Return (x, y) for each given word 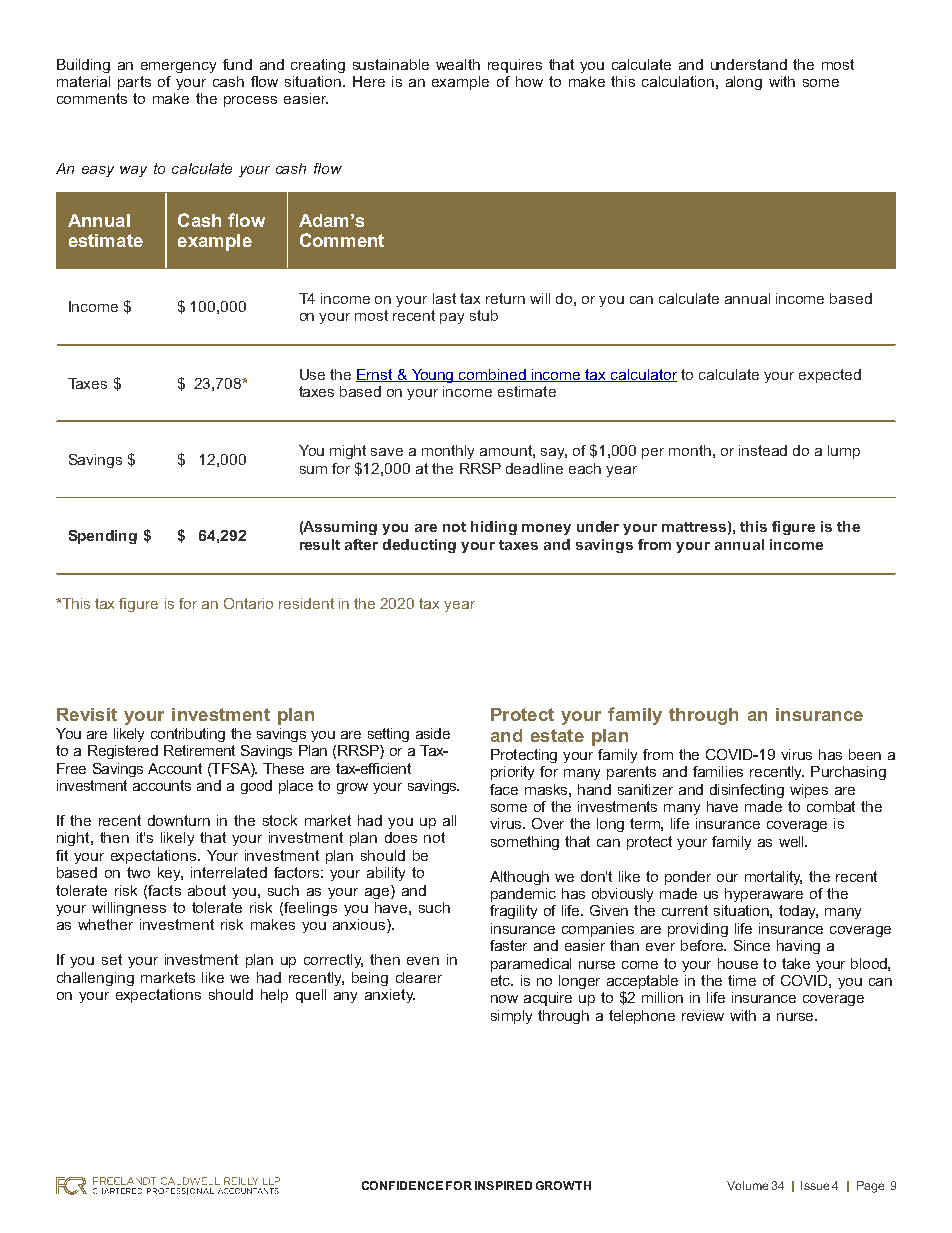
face (504, 789)
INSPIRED (503, 1185)
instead (763, 450)
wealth (458, 64)
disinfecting (747, 791)
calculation (678, 81)
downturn (179, 820)
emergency (178, 67)
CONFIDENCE (402, 1185)
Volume (747, 1185)
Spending (103, 537)
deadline (534, 468)
